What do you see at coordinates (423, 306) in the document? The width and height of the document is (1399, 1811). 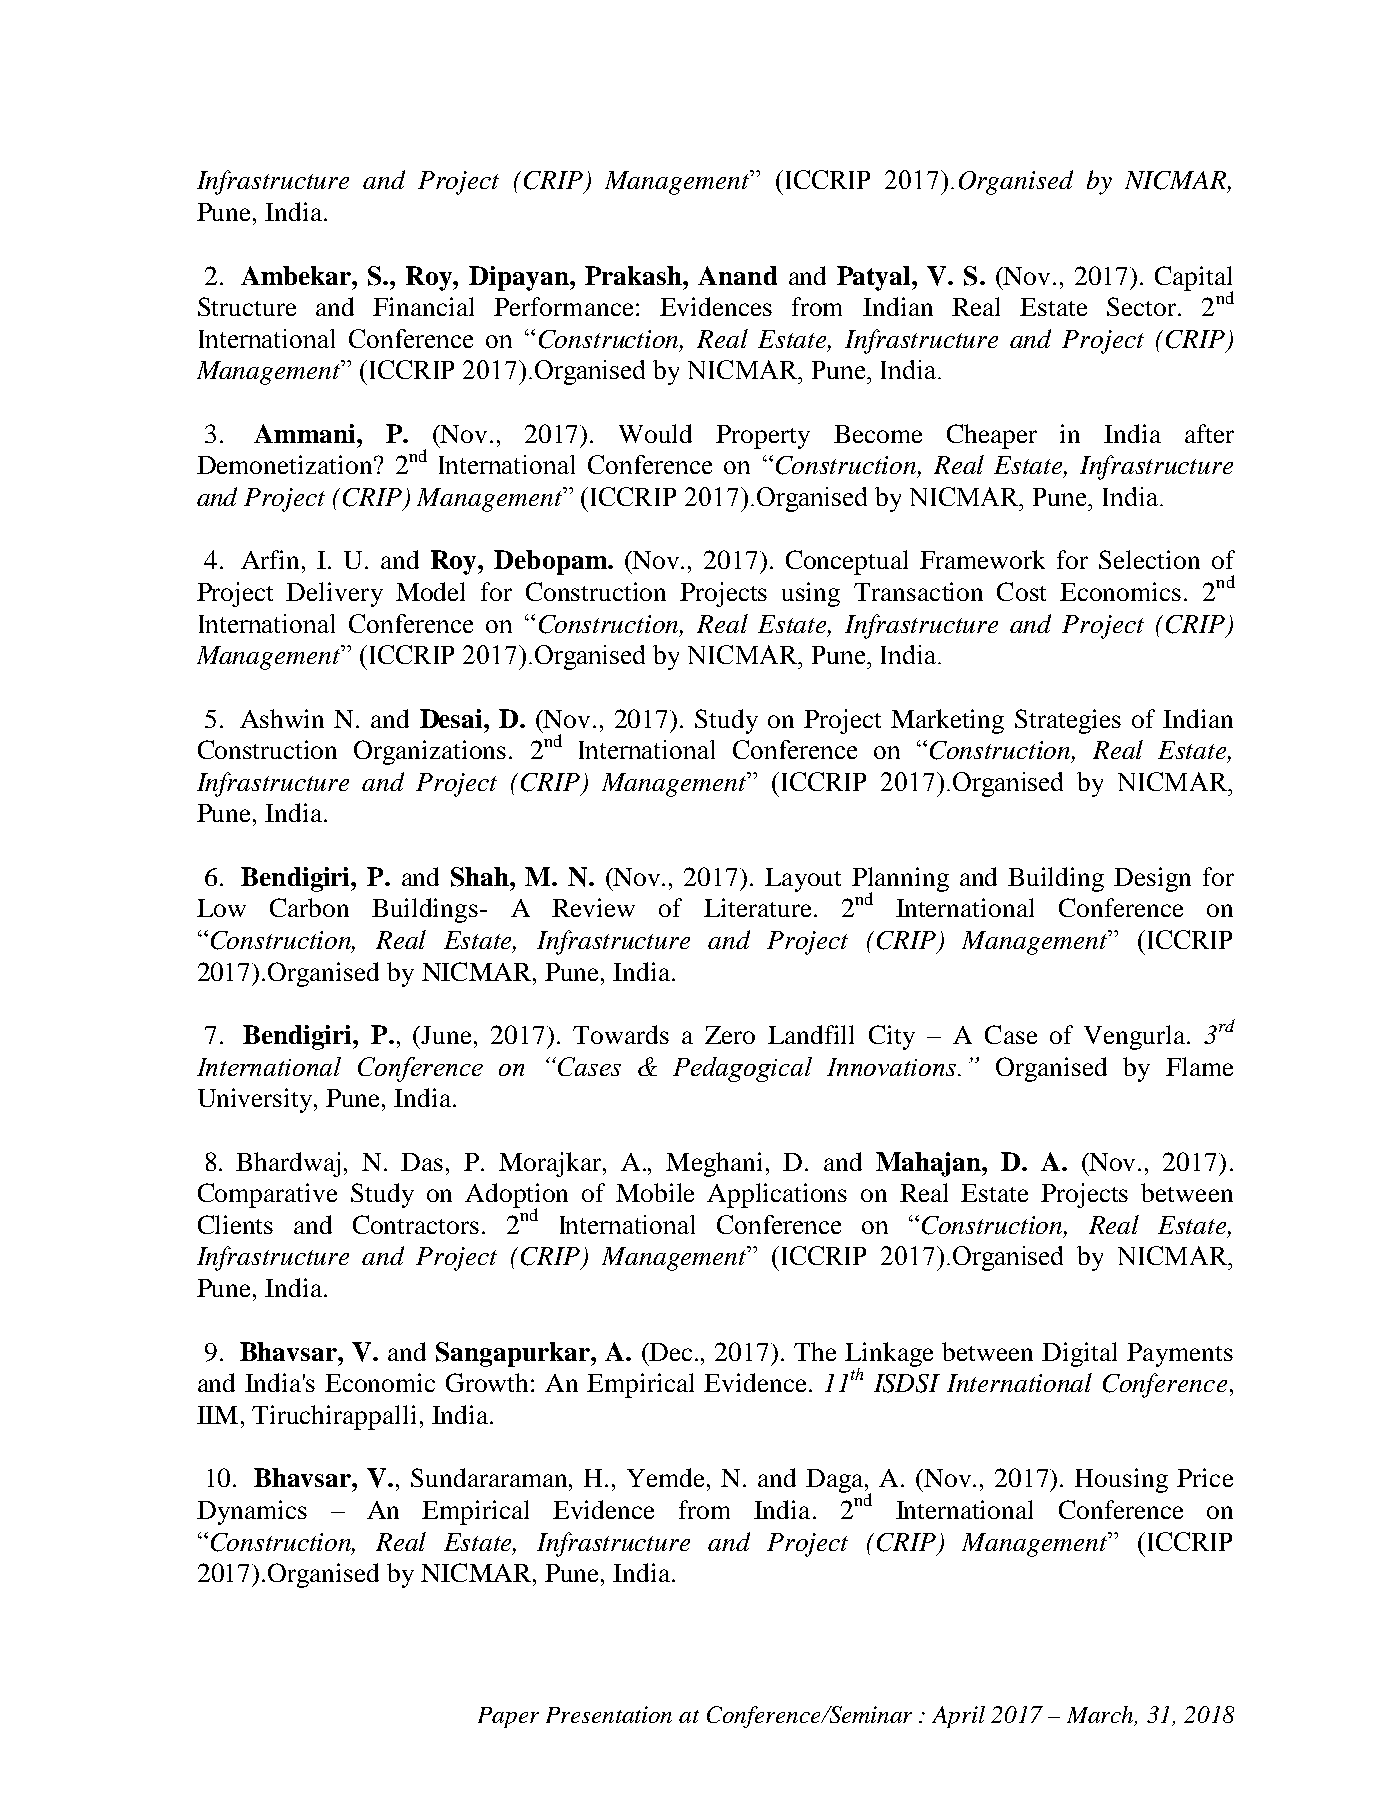 I see `Financial` at bounding box center [423, 306].
